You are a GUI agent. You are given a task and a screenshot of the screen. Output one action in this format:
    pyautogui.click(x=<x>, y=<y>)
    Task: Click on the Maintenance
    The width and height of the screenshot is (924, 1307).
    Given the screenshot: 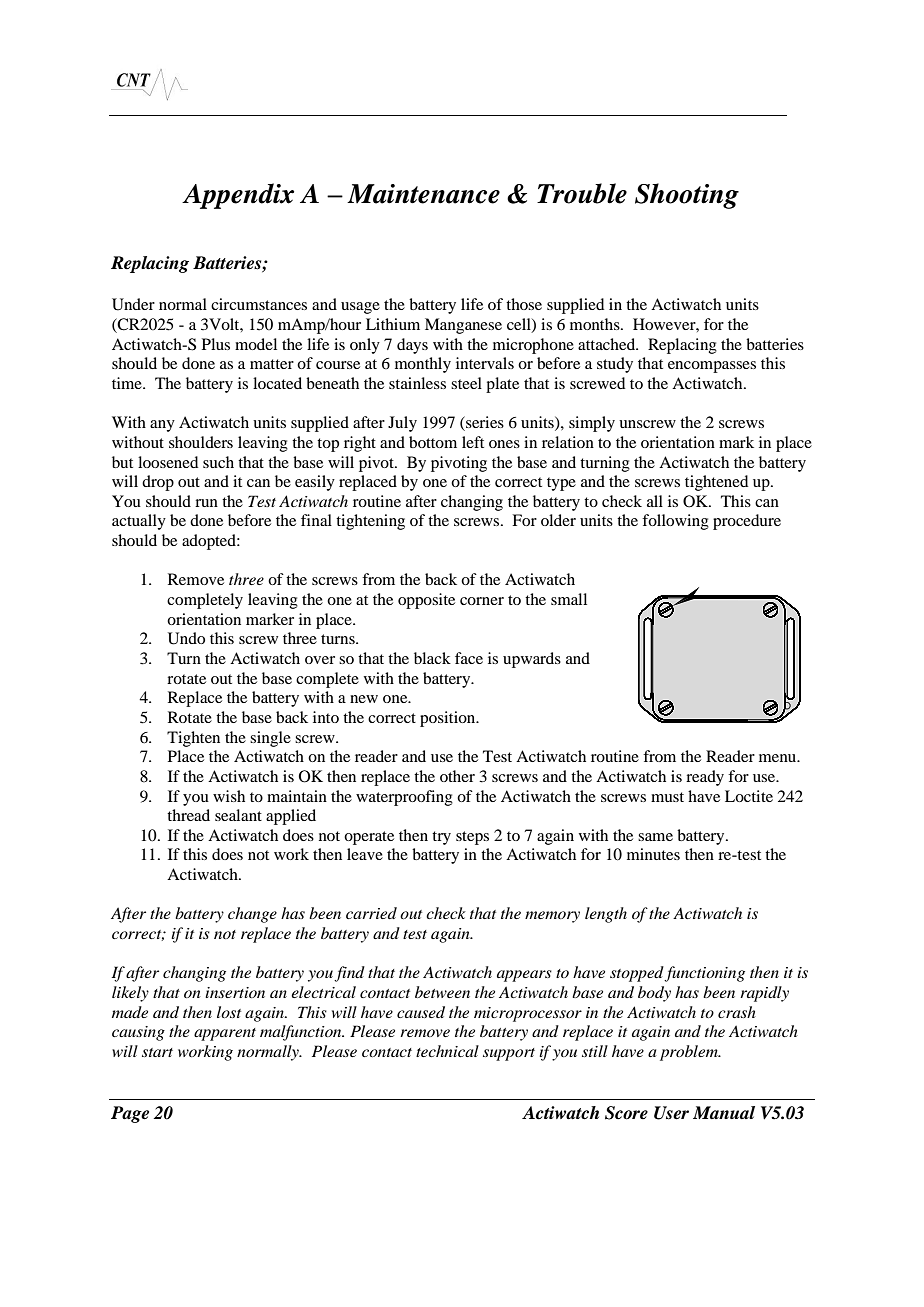 What is the action you would take?
    pyautogui.click(x=423, y=194)
